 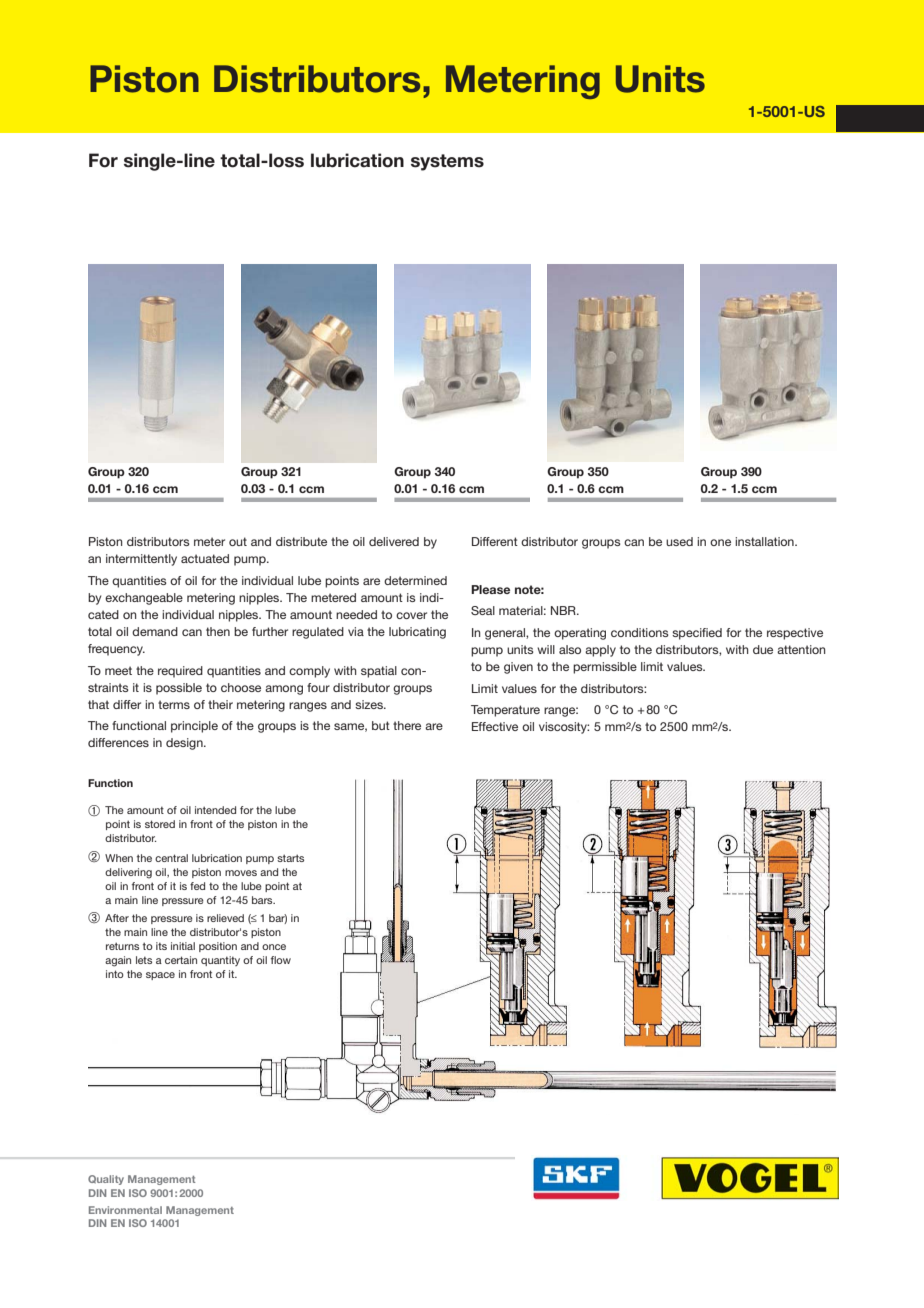 What do you see at coordinates (415, 580) in the document?
I see `determined` at bounding box center [415, 580].
